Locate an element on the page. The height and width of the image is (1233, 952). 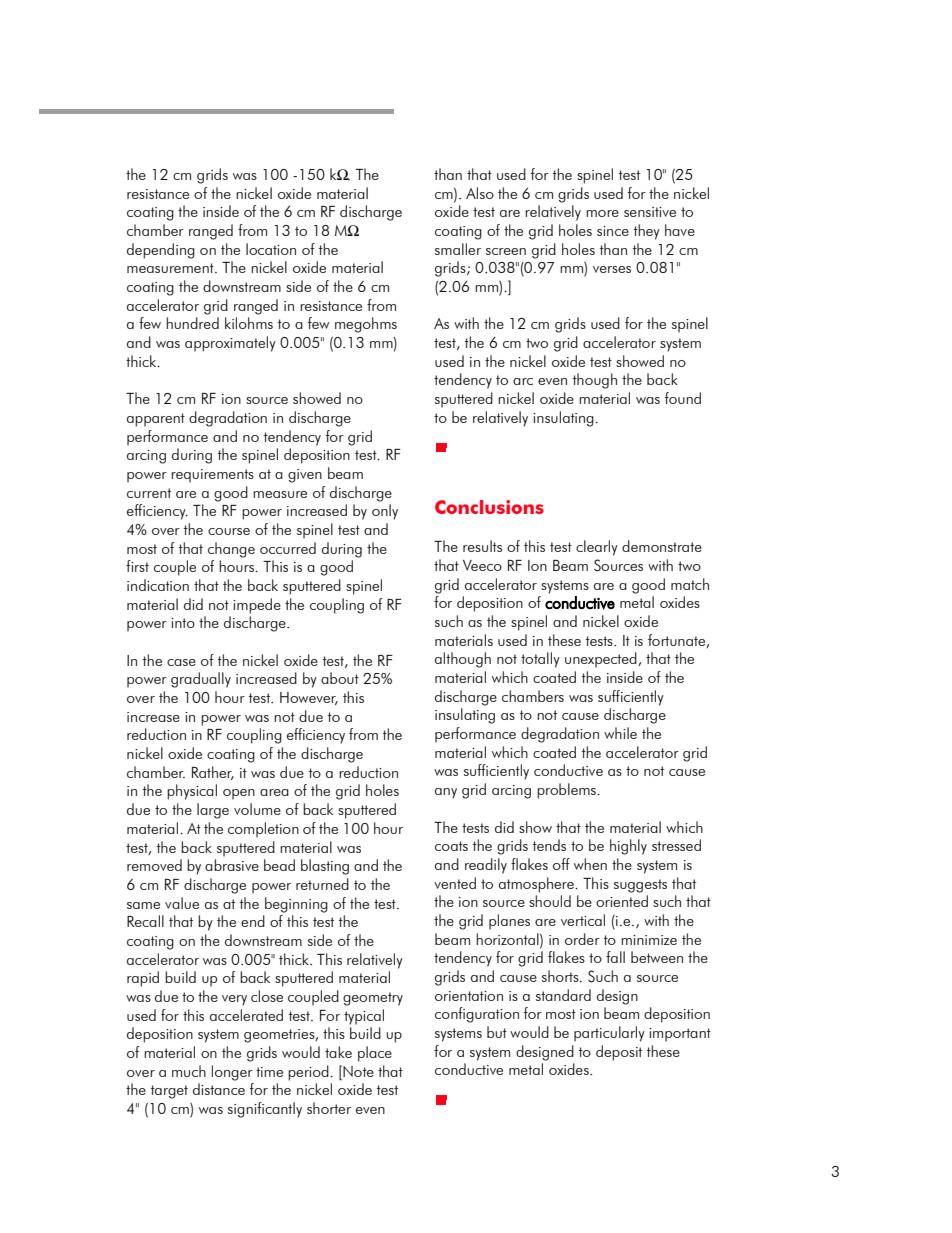
smaller is located at coordinates (458, 249).
